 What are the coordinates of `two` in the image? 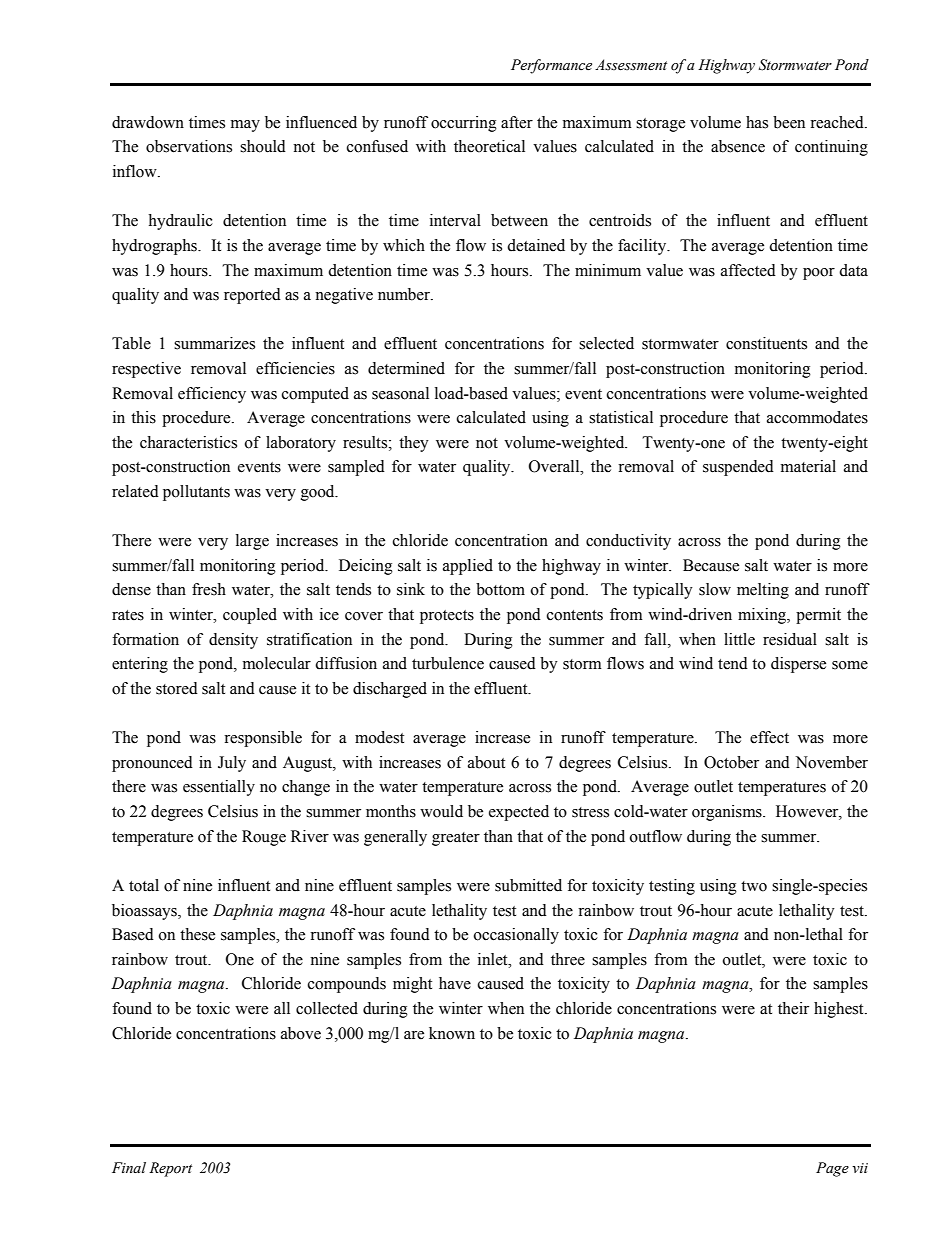 It's located at (754, 886).
